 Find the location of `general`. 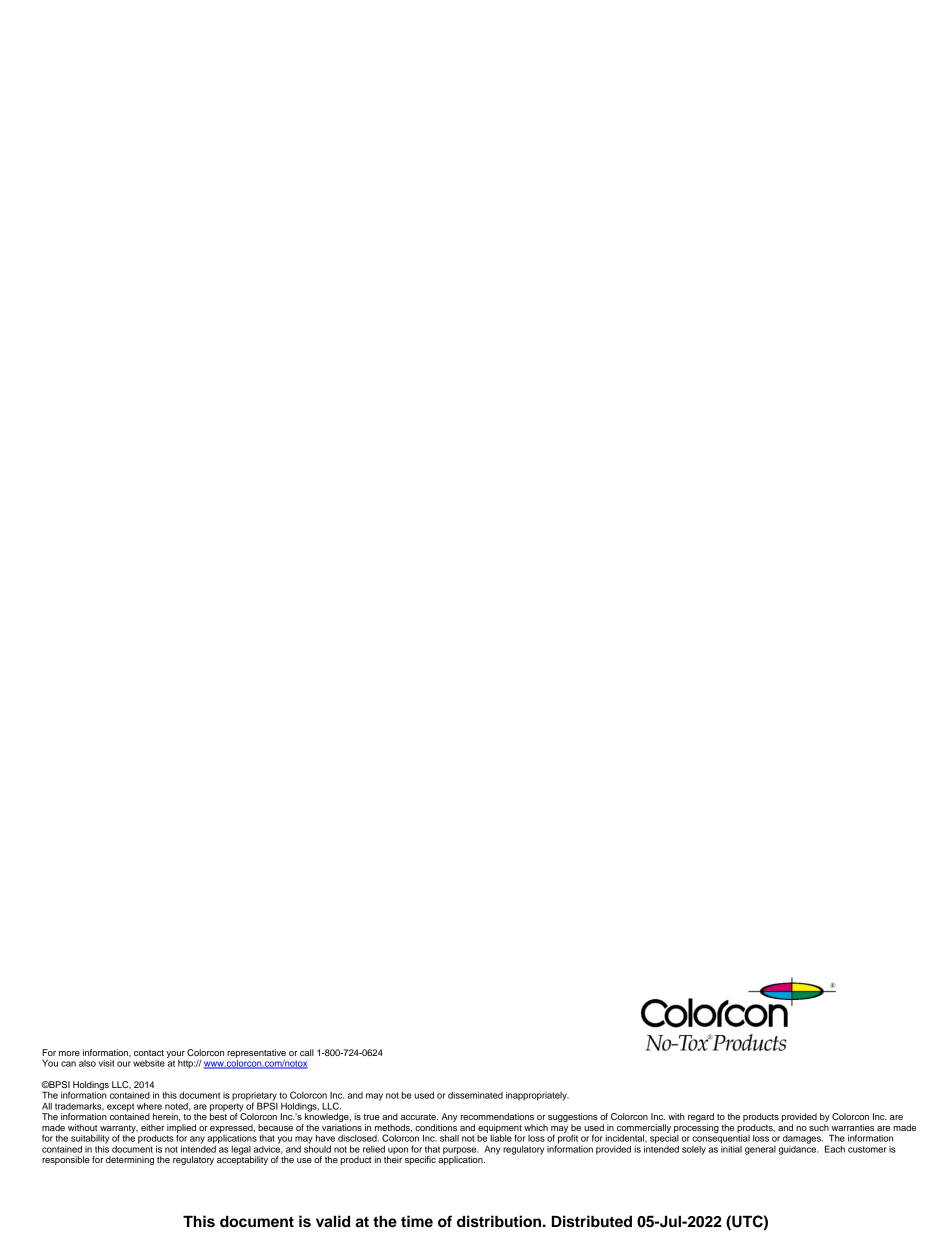

general is located at coordinates (760, 1150).
